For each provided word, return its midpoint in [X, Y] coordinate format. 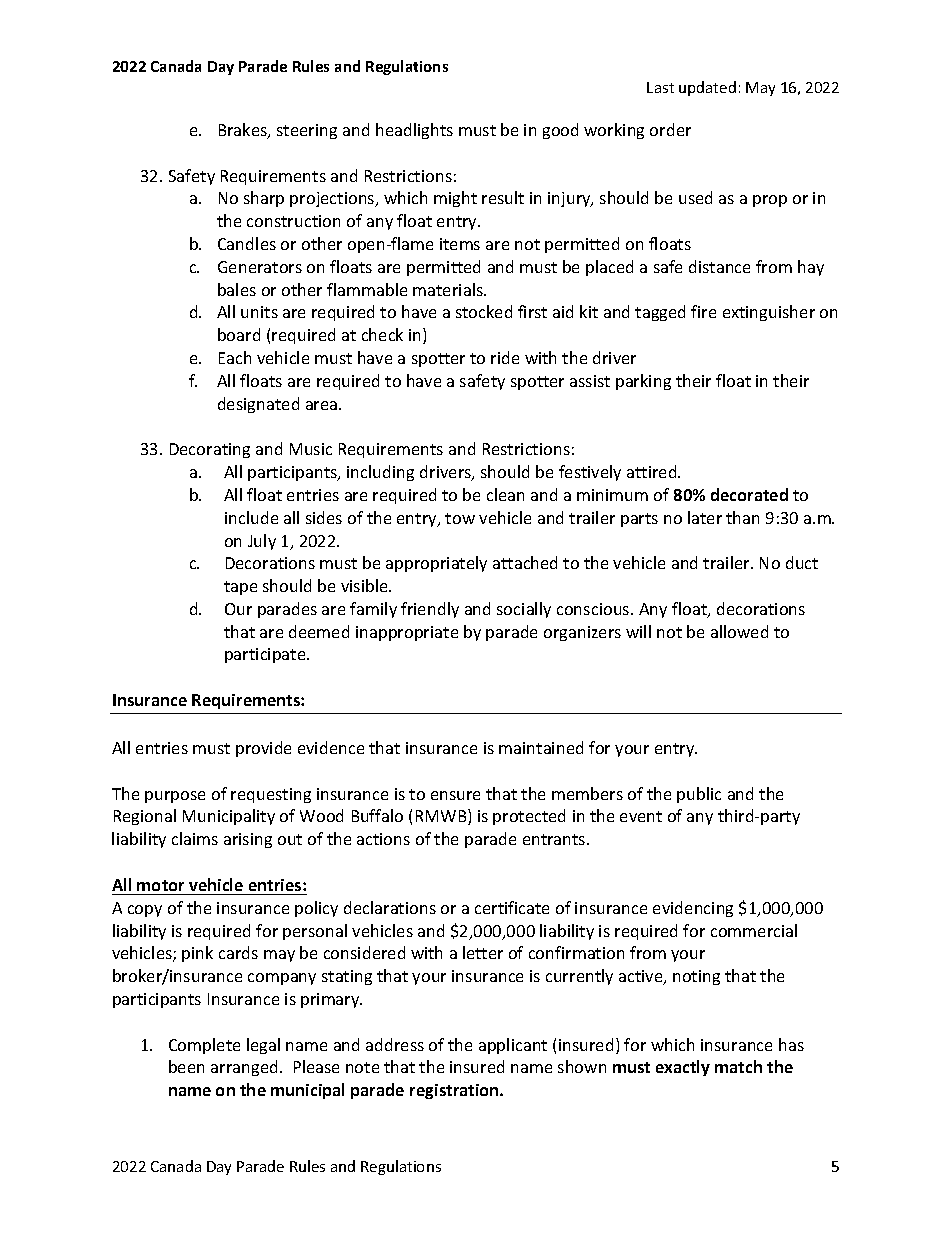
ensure [455, 795]
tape [240, 588]
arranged [244, 1068]
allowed [739, 631]
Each [235, 357]
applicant [513, 1046]
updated [707, 88]
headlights [414, 131]
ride [505, 357]
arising [248, 840]
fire [703, 311]
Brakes [244, 131]
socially [524, 610]
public [699, 795]
